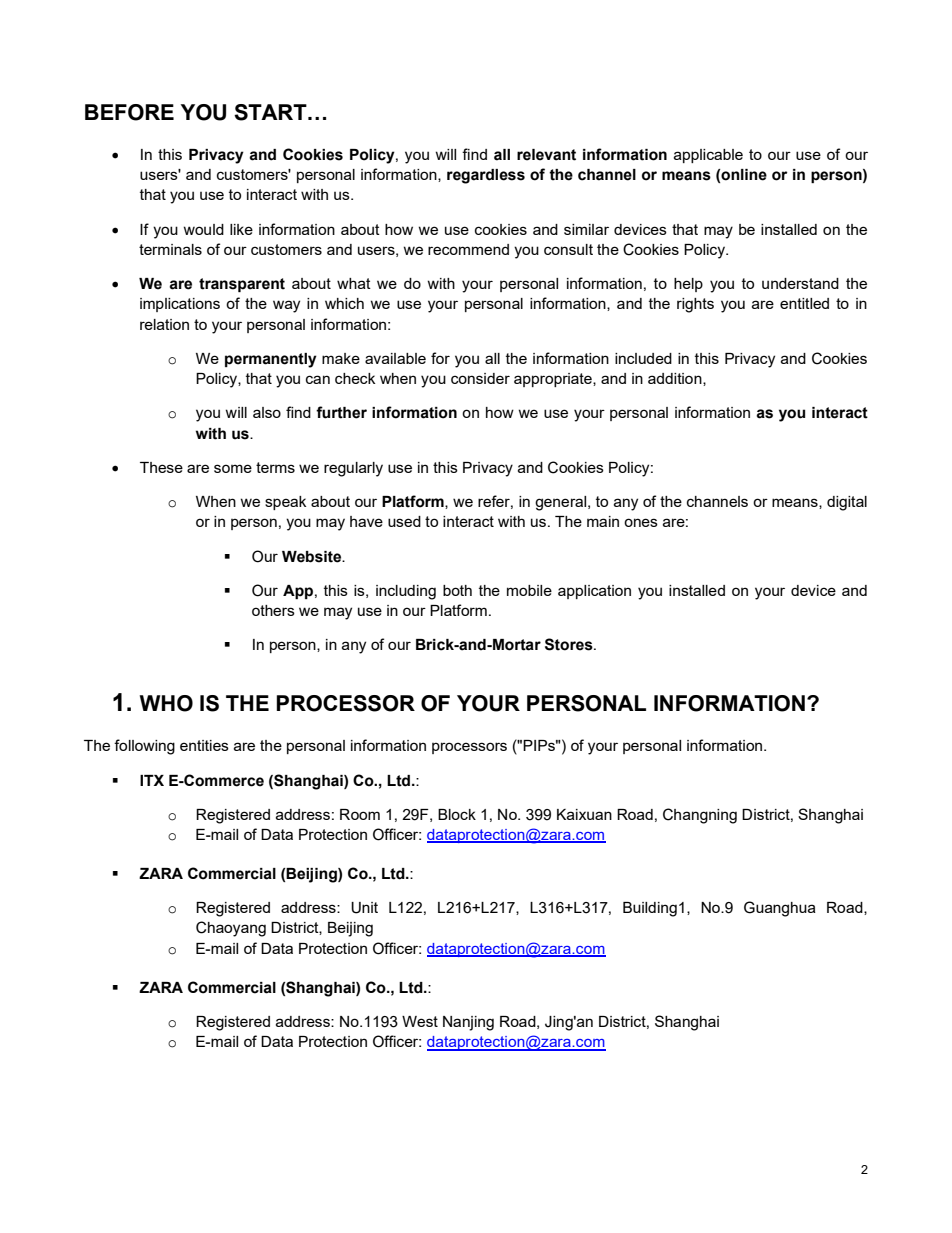 The width and height of the document is (952, 1233). What do you see at coordinates (457, 814) in the document?
I see `Block` at bounding box center [457, 814].
